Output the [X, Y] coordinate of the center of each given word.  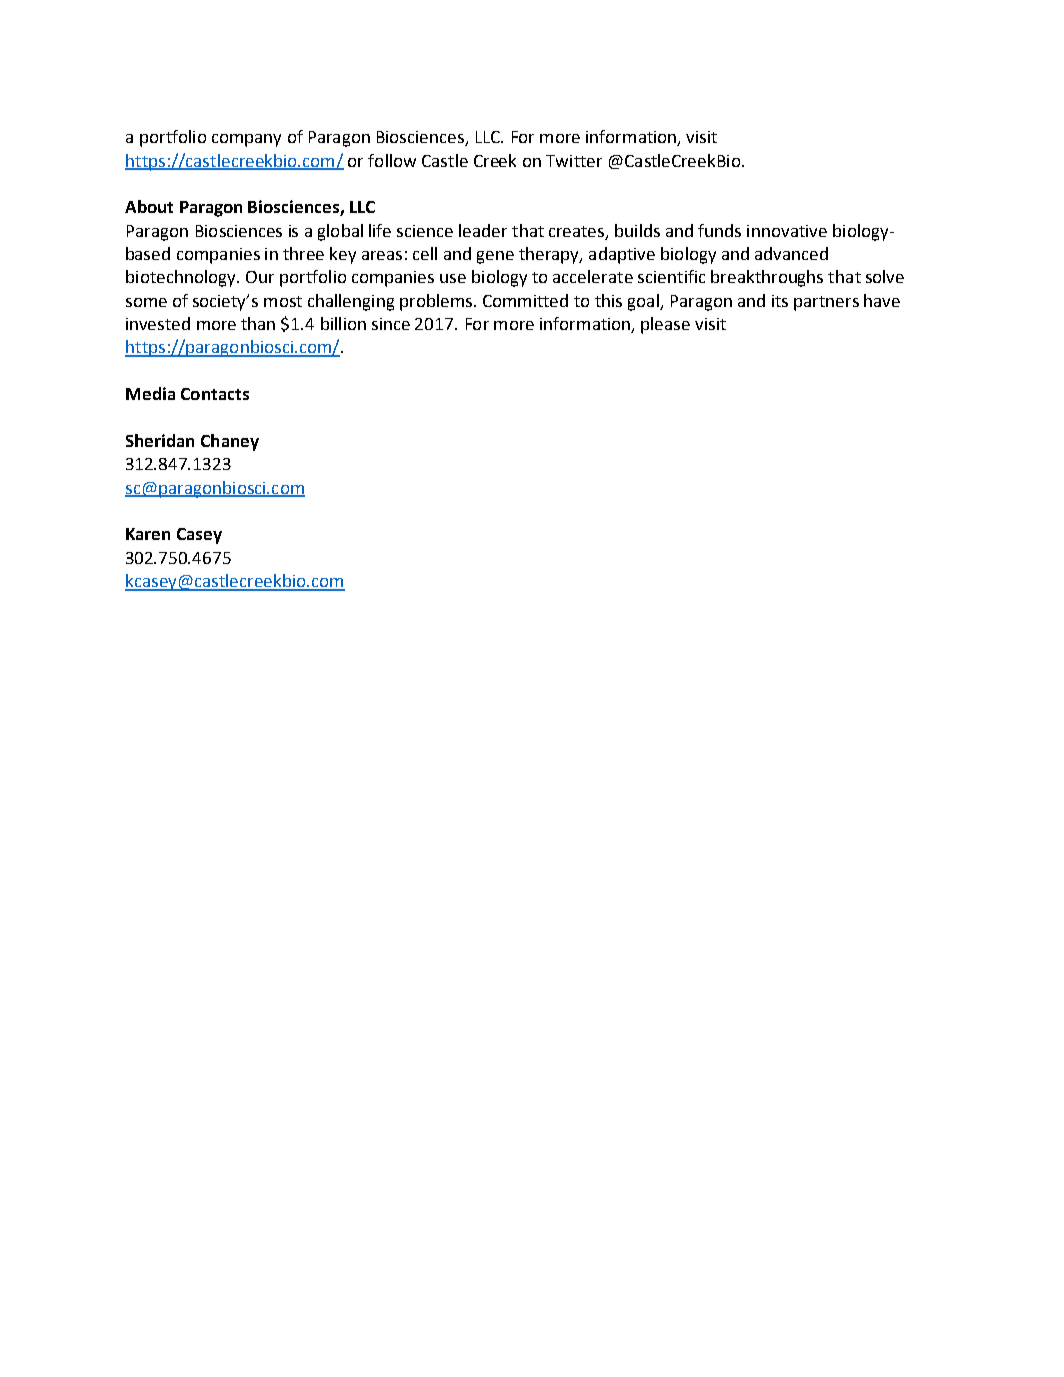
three [303, 253]
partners [826, 303]
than [258, 323]
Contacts [215, 394]
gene [495, 257]
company [246, 140]
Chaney [230, 442]
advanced [791, 253]
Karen [148, 534]
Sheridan [160, 440]
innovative [787, 231]
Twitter [574, 161]
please [665, 325]
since [391, 324]
